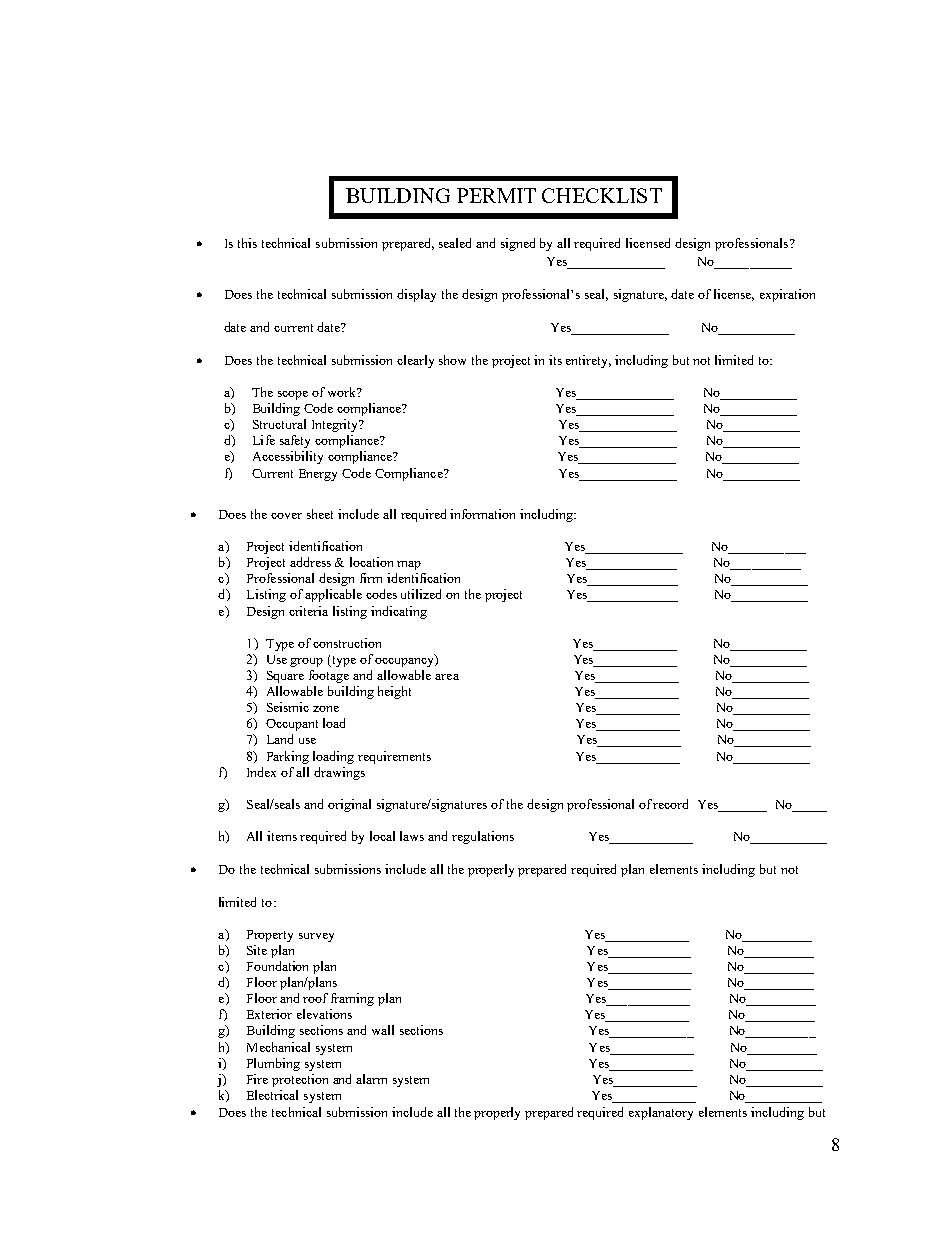 The width and height of the screenshot is (952, 1233). What do you see at coordinates (371, 1079) in the screenshot?
I see `alarm` at bounding box center [371, 1079].
